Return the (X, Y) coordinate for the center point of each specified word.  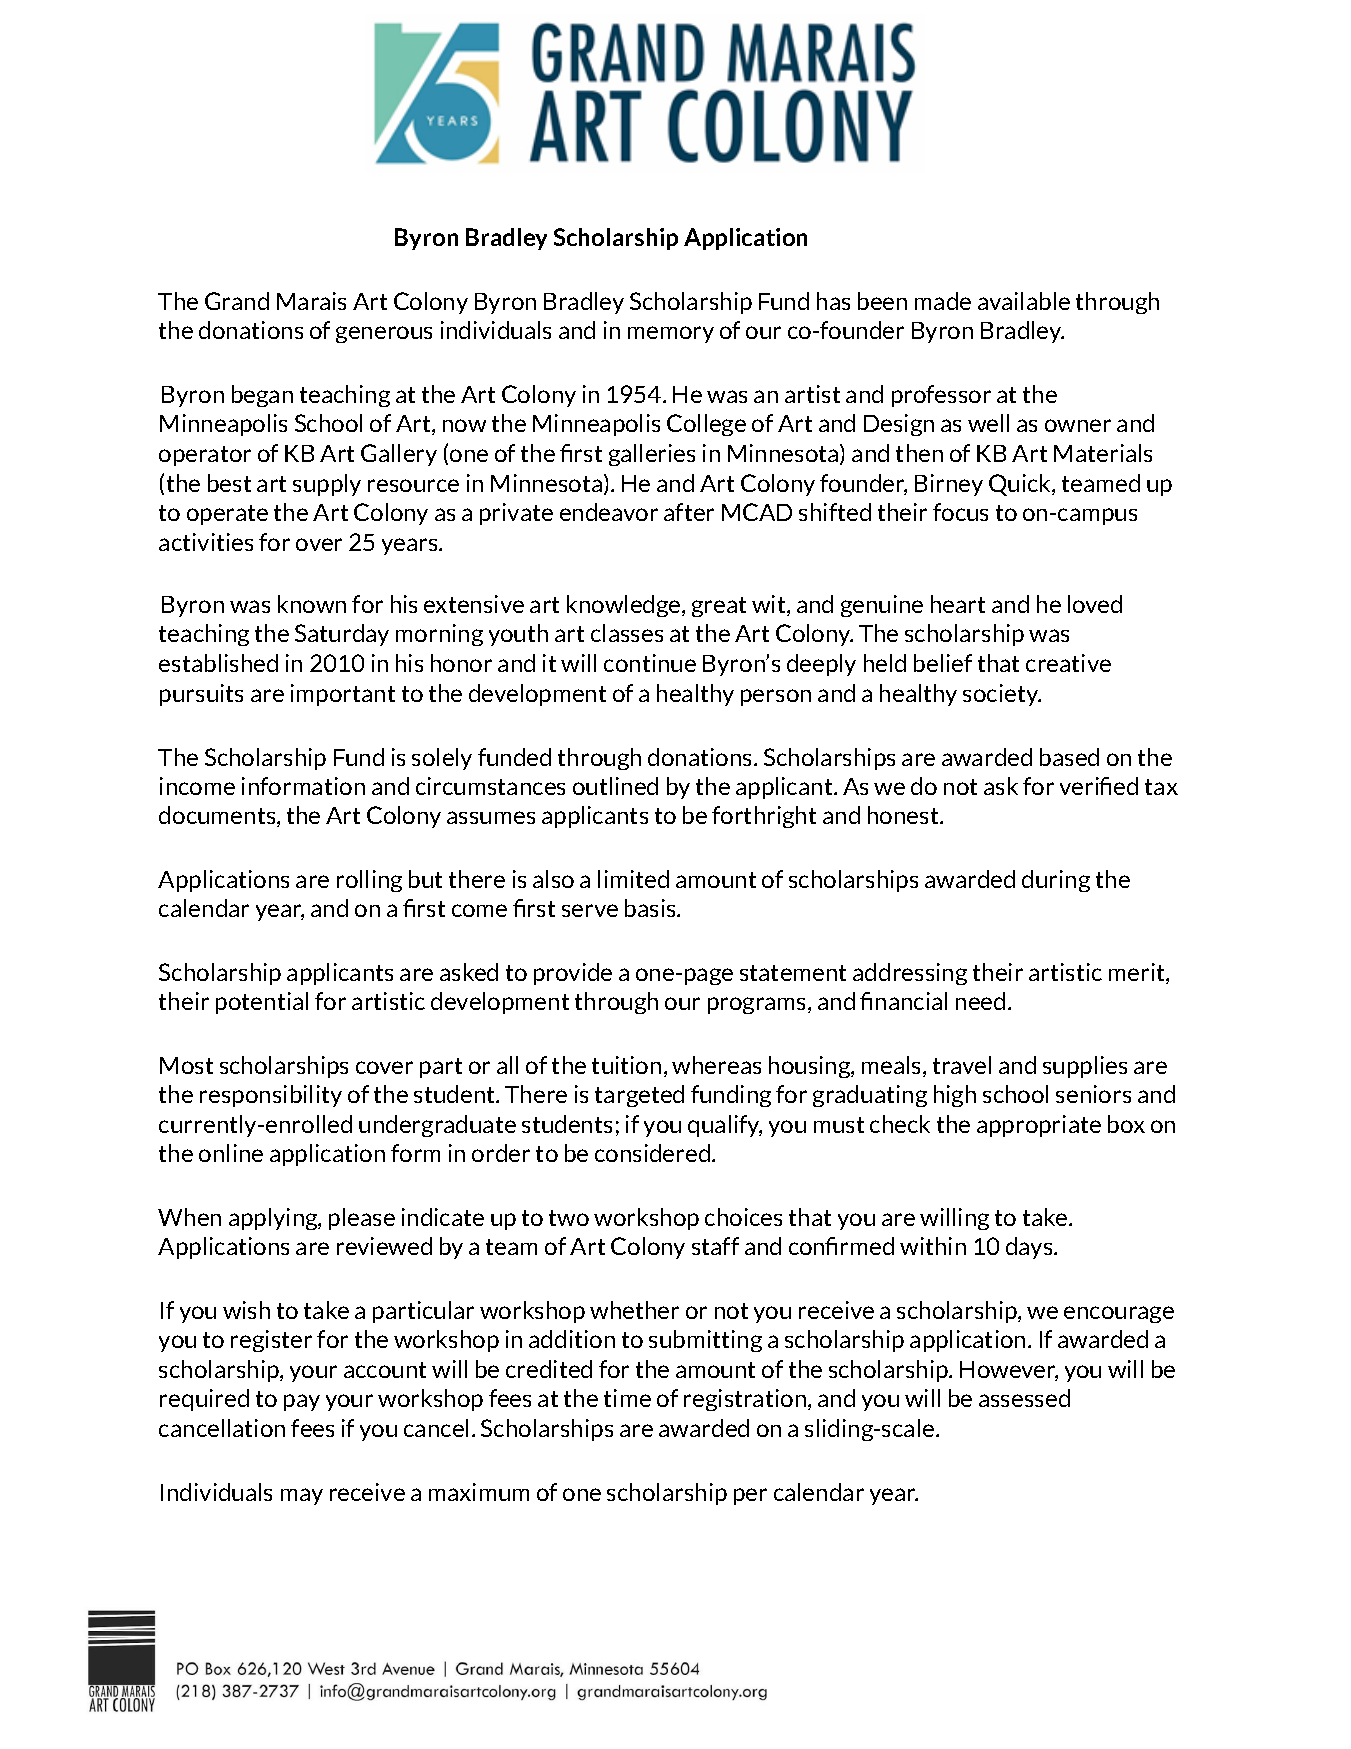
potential (262, 1003)
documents (218, 816)
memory (671, 334)
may (302, 1496)
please (362, 1219)
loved (1095, 604)
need (980, 1001)
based (1069, 757)
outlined (615, 786)
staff (715, 1246)
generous (384, 334)
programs (758, 1005)
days (1030, 1248)
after (689, 512)
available (1024, 301)
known (312, 604)
